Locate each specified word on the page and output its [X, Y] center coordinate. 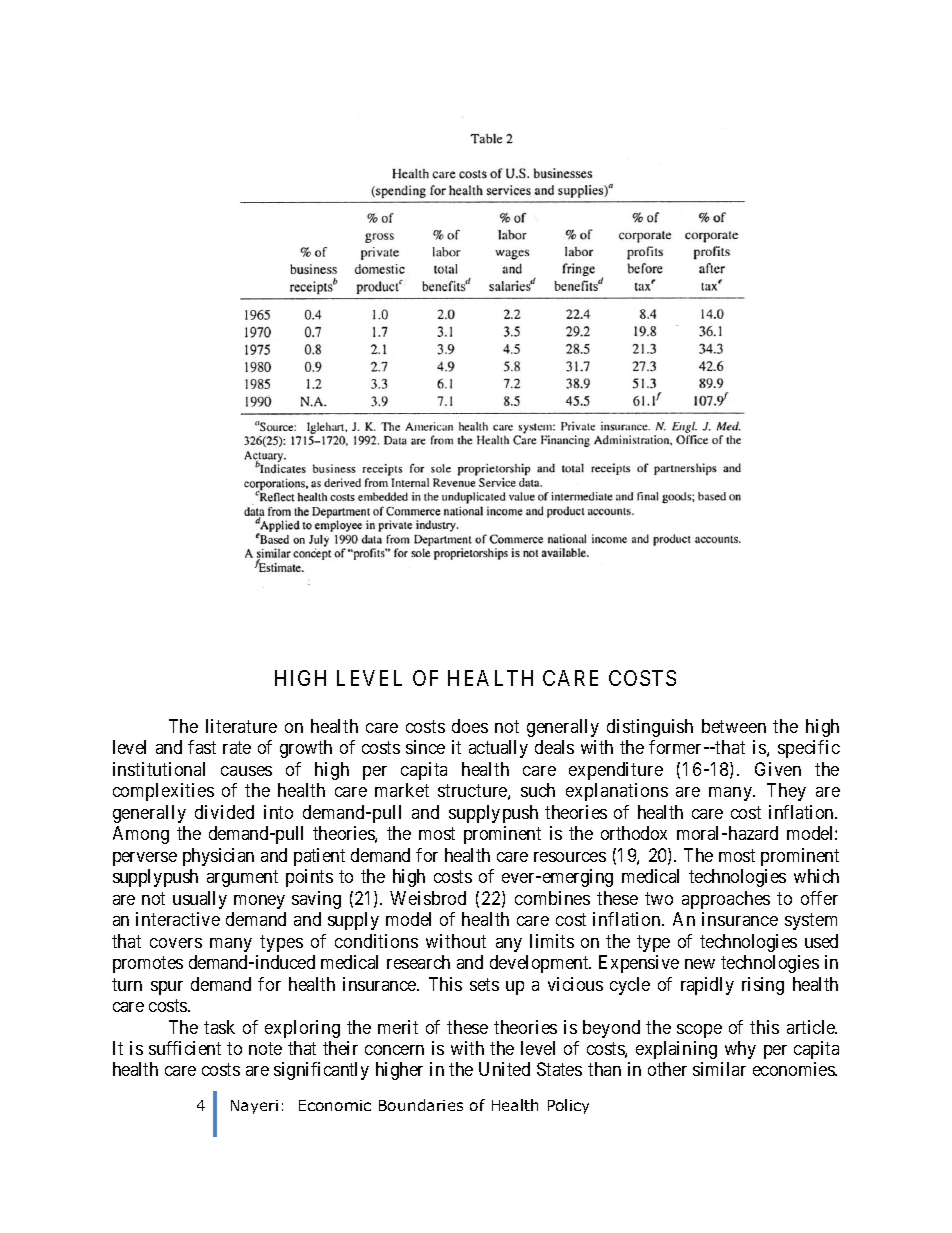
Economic [335, 1105]
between [734, 726]
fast [202, 747]
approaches [726, 900]
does [470, 726]
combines [552, 898]
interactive [178, 919]
